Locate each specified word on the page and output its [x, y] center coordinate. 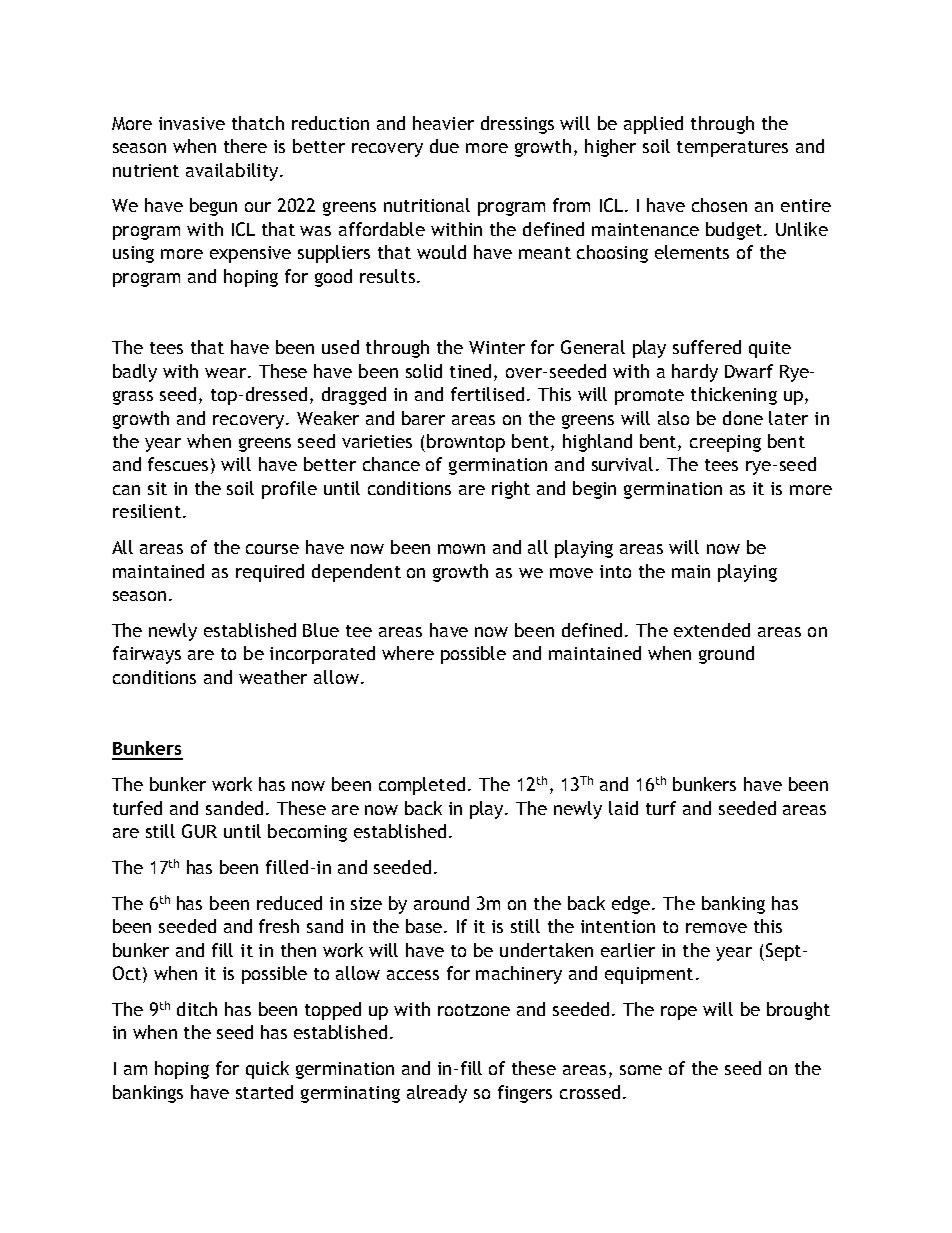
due [444, 146]
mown [461, 549]
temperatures [732, 149]
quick [267, 1070]
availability [233, 172]
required [270, 573]
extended [712, 630]
